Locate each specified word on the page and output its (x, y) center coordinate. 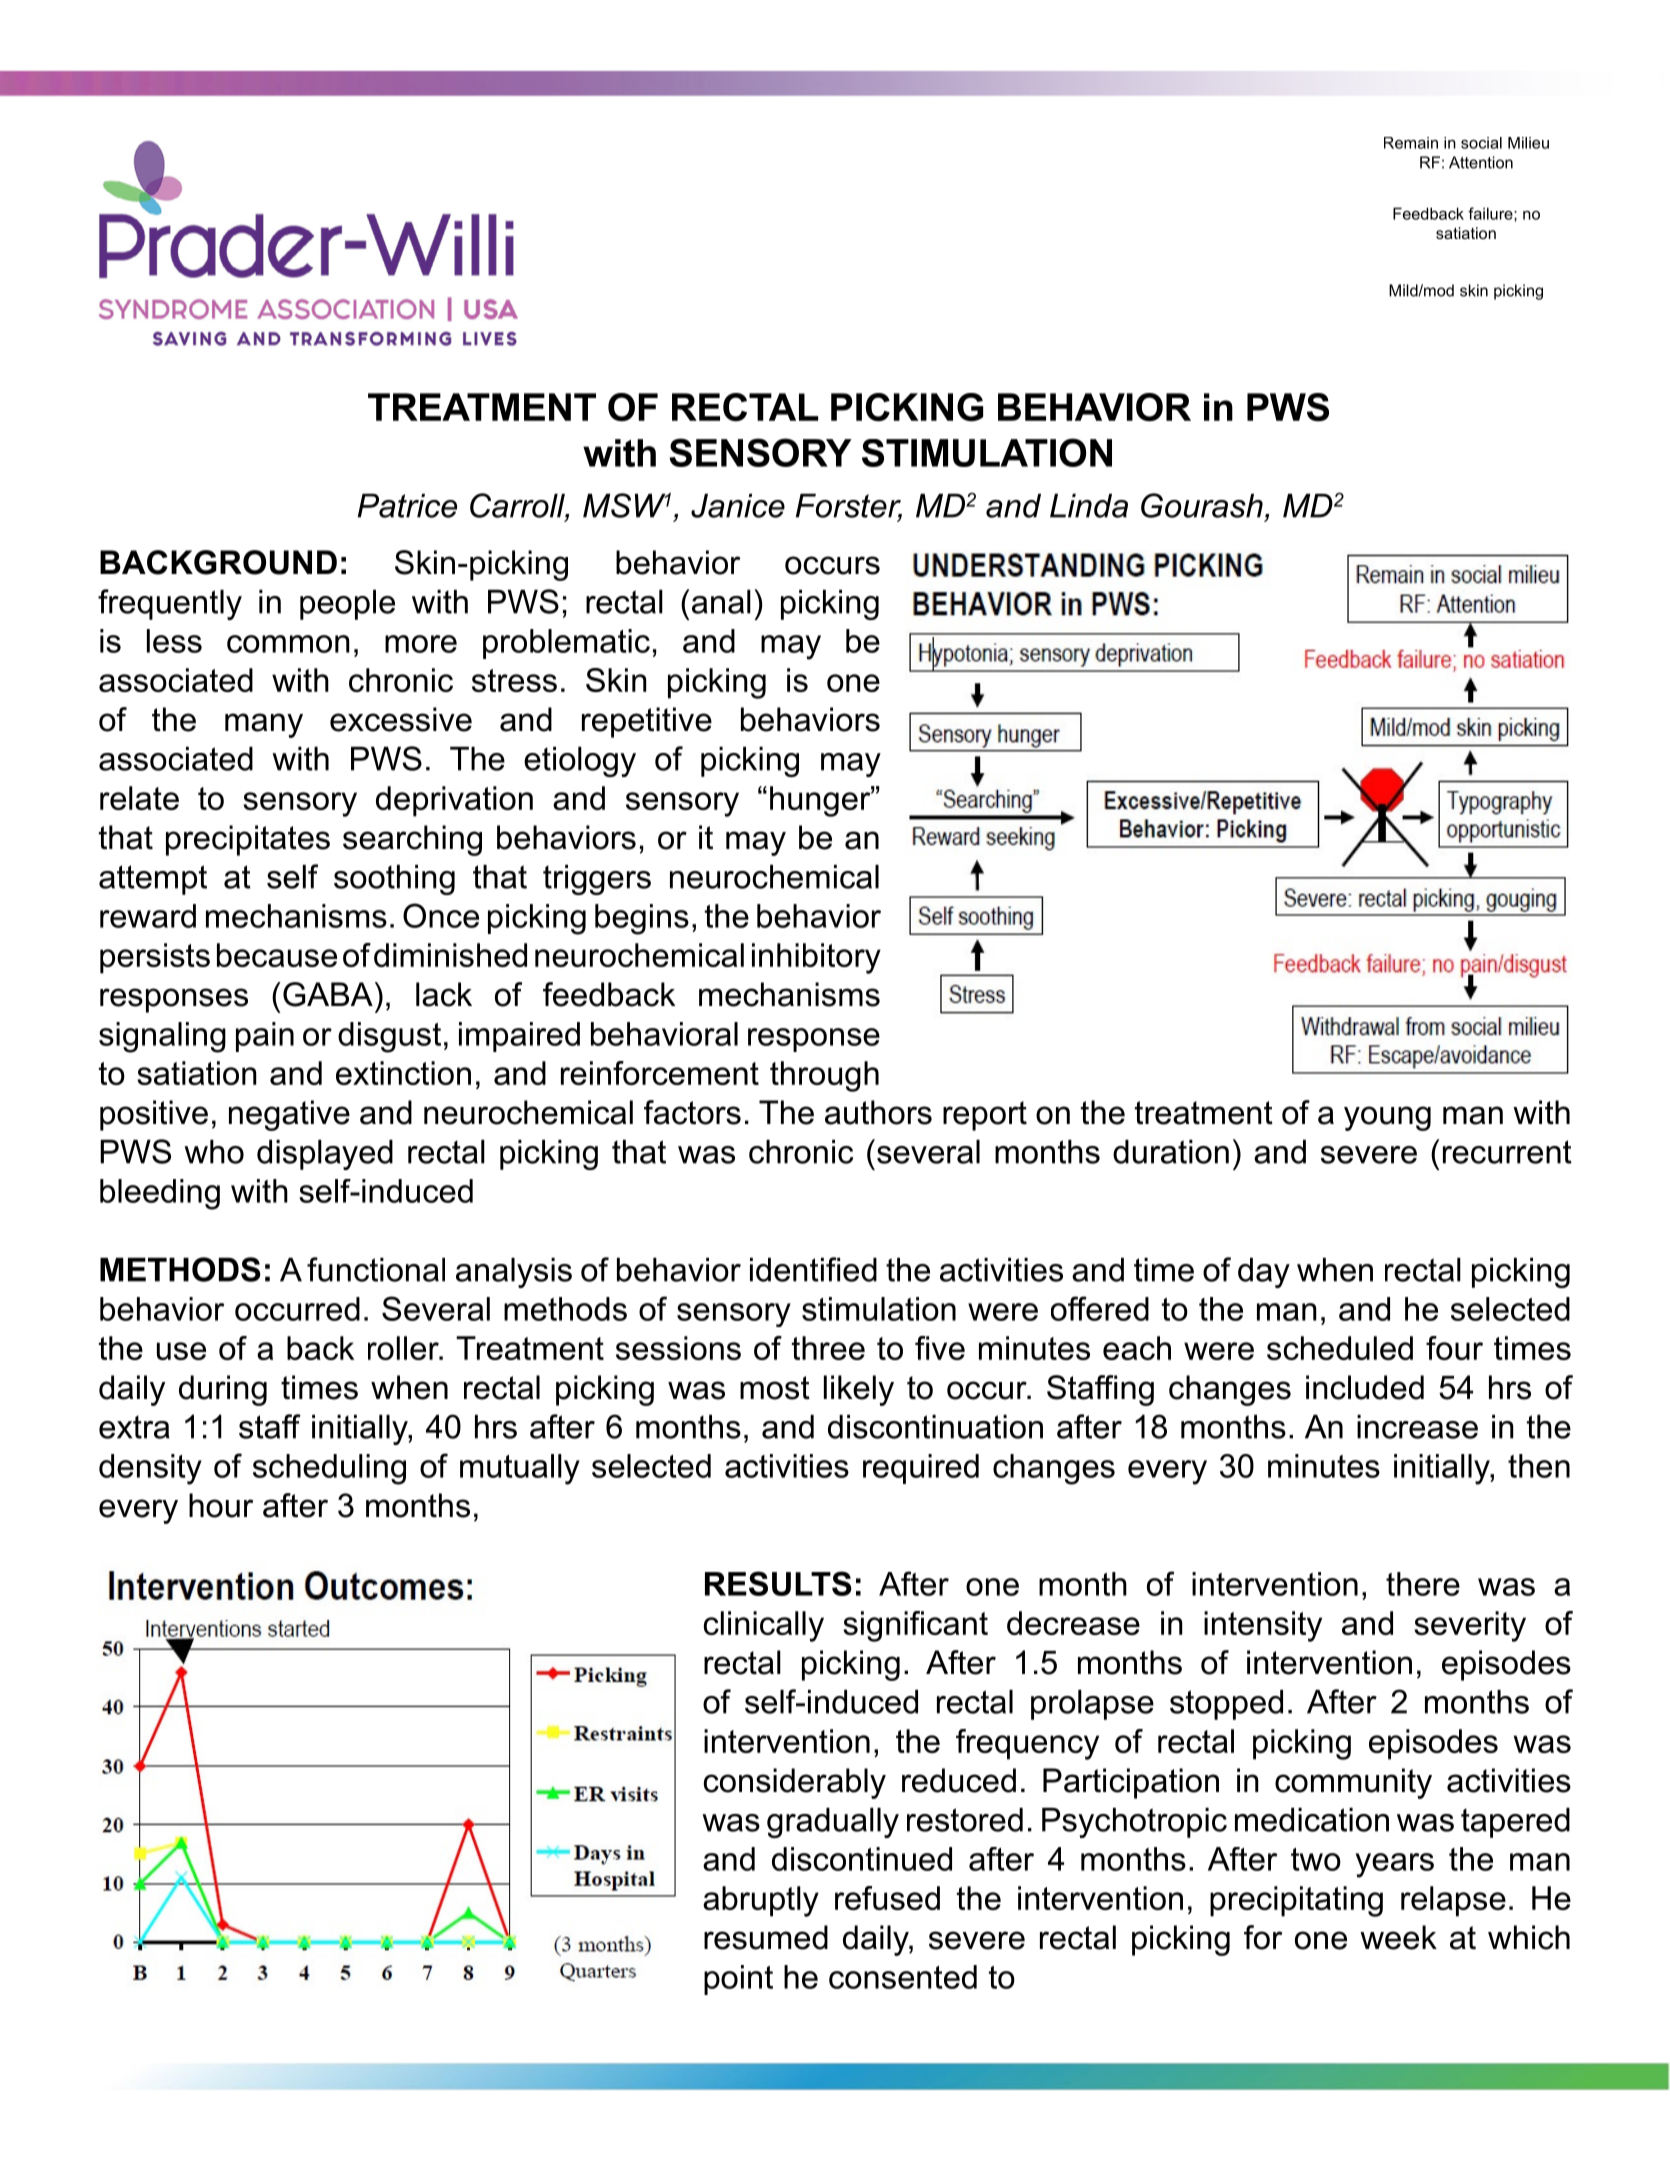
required (921, 1469)
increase (1417, 1427)
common (288, 644)
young (1387, 1118)
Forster (849, 507)
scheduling (329, 1469)
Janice (738, 506)
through (824, 1076)
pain (265, 1037)
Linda (1089, 506)
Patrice (407, 506)
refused (887, 1898)
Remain (1411, 143)
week (1398, 1937)
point (738, 1980)
